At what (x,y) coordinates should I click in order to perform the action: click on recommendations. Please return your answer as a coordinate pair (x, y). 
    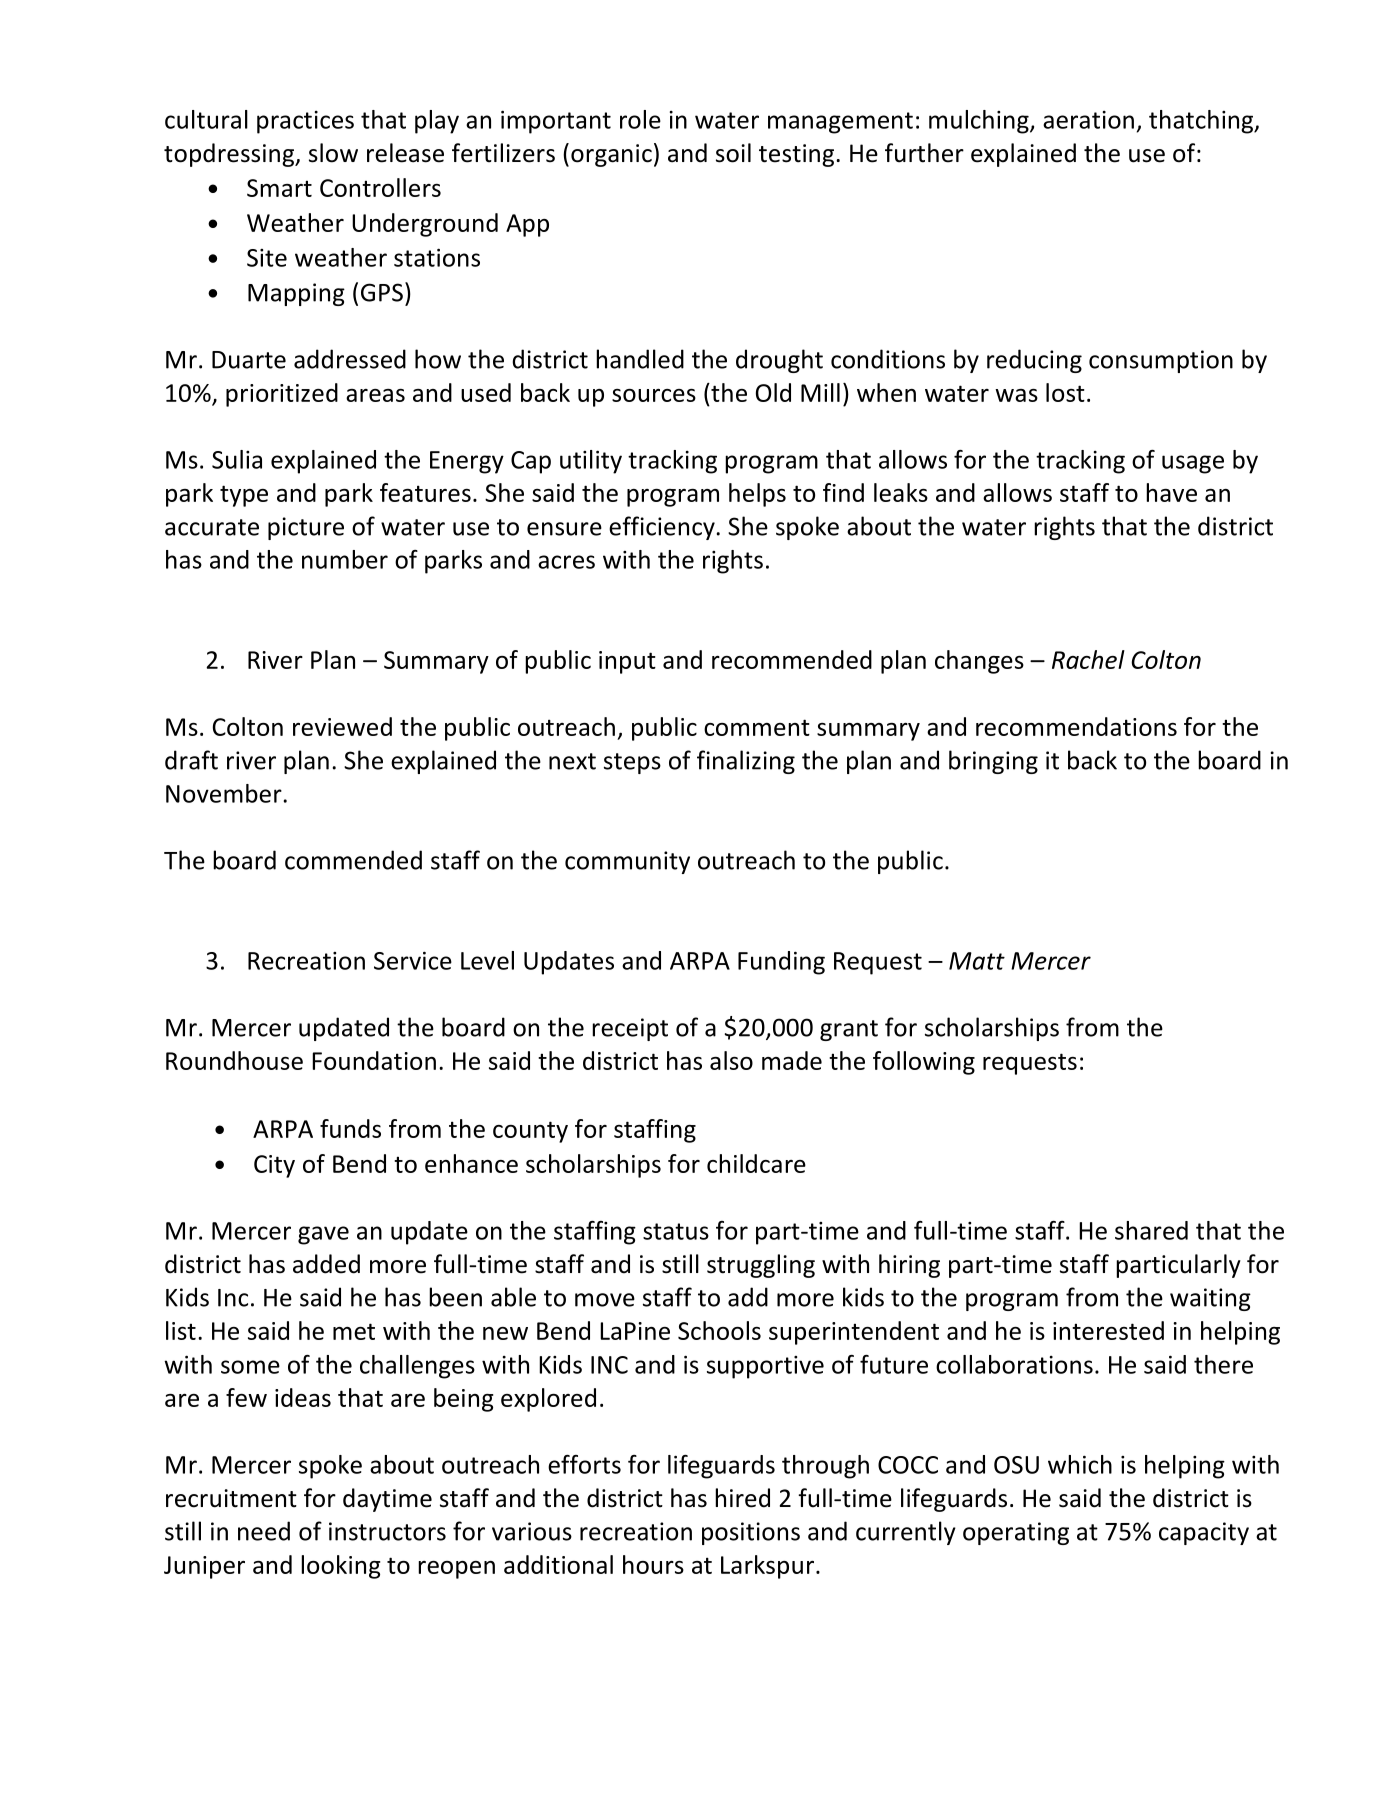
    Looking at the image, I should click on (1076, 726).
